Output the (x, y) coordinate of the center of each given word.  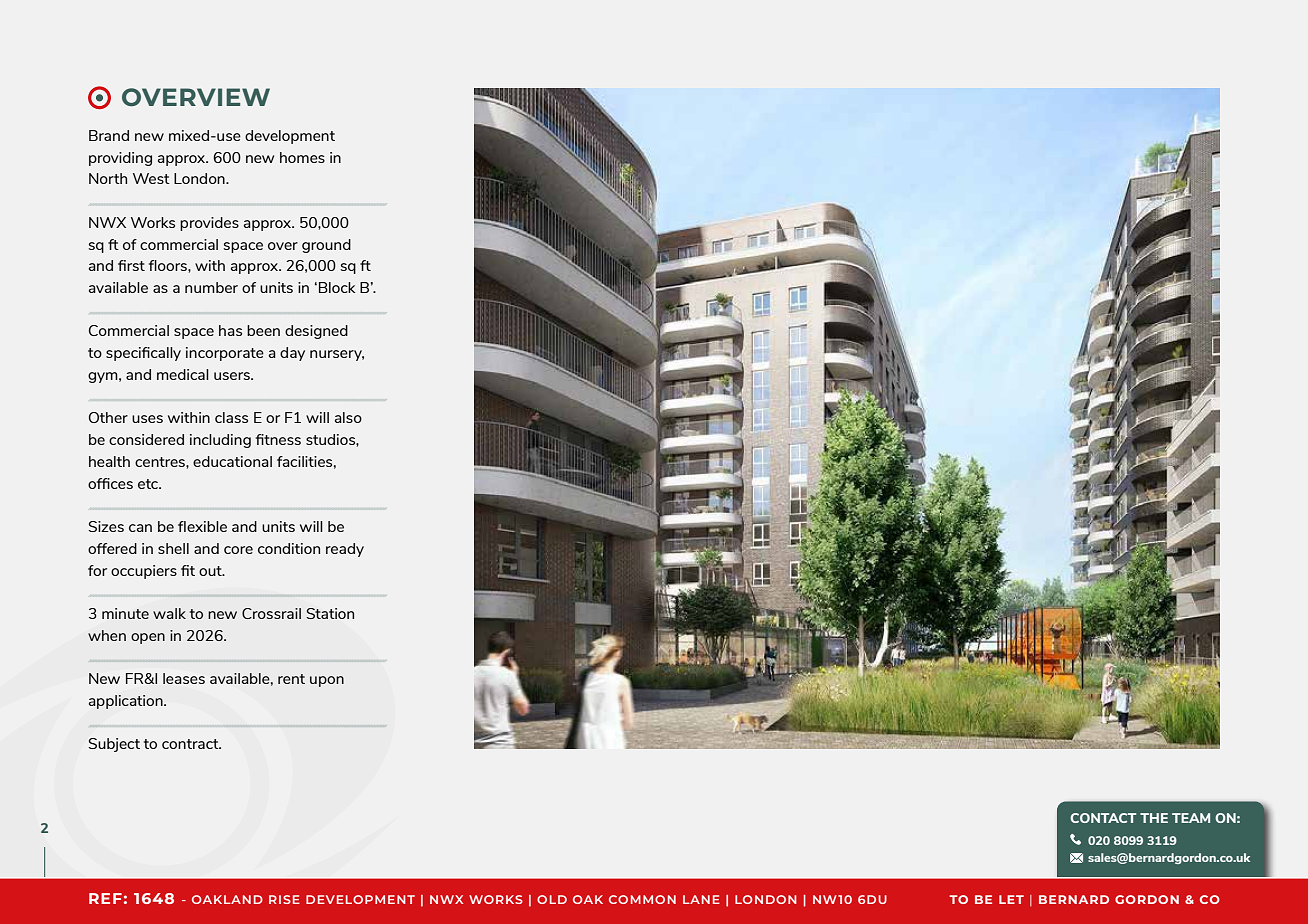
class (231, 417)
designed (316, 332)
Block (337, 287)
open (148, 638)
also (348, 417)
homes (302, 157)
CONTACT (1103, 818)
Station (330, 613)
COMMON (642, 899)
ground (326, 246)
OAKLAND (227, 899)
